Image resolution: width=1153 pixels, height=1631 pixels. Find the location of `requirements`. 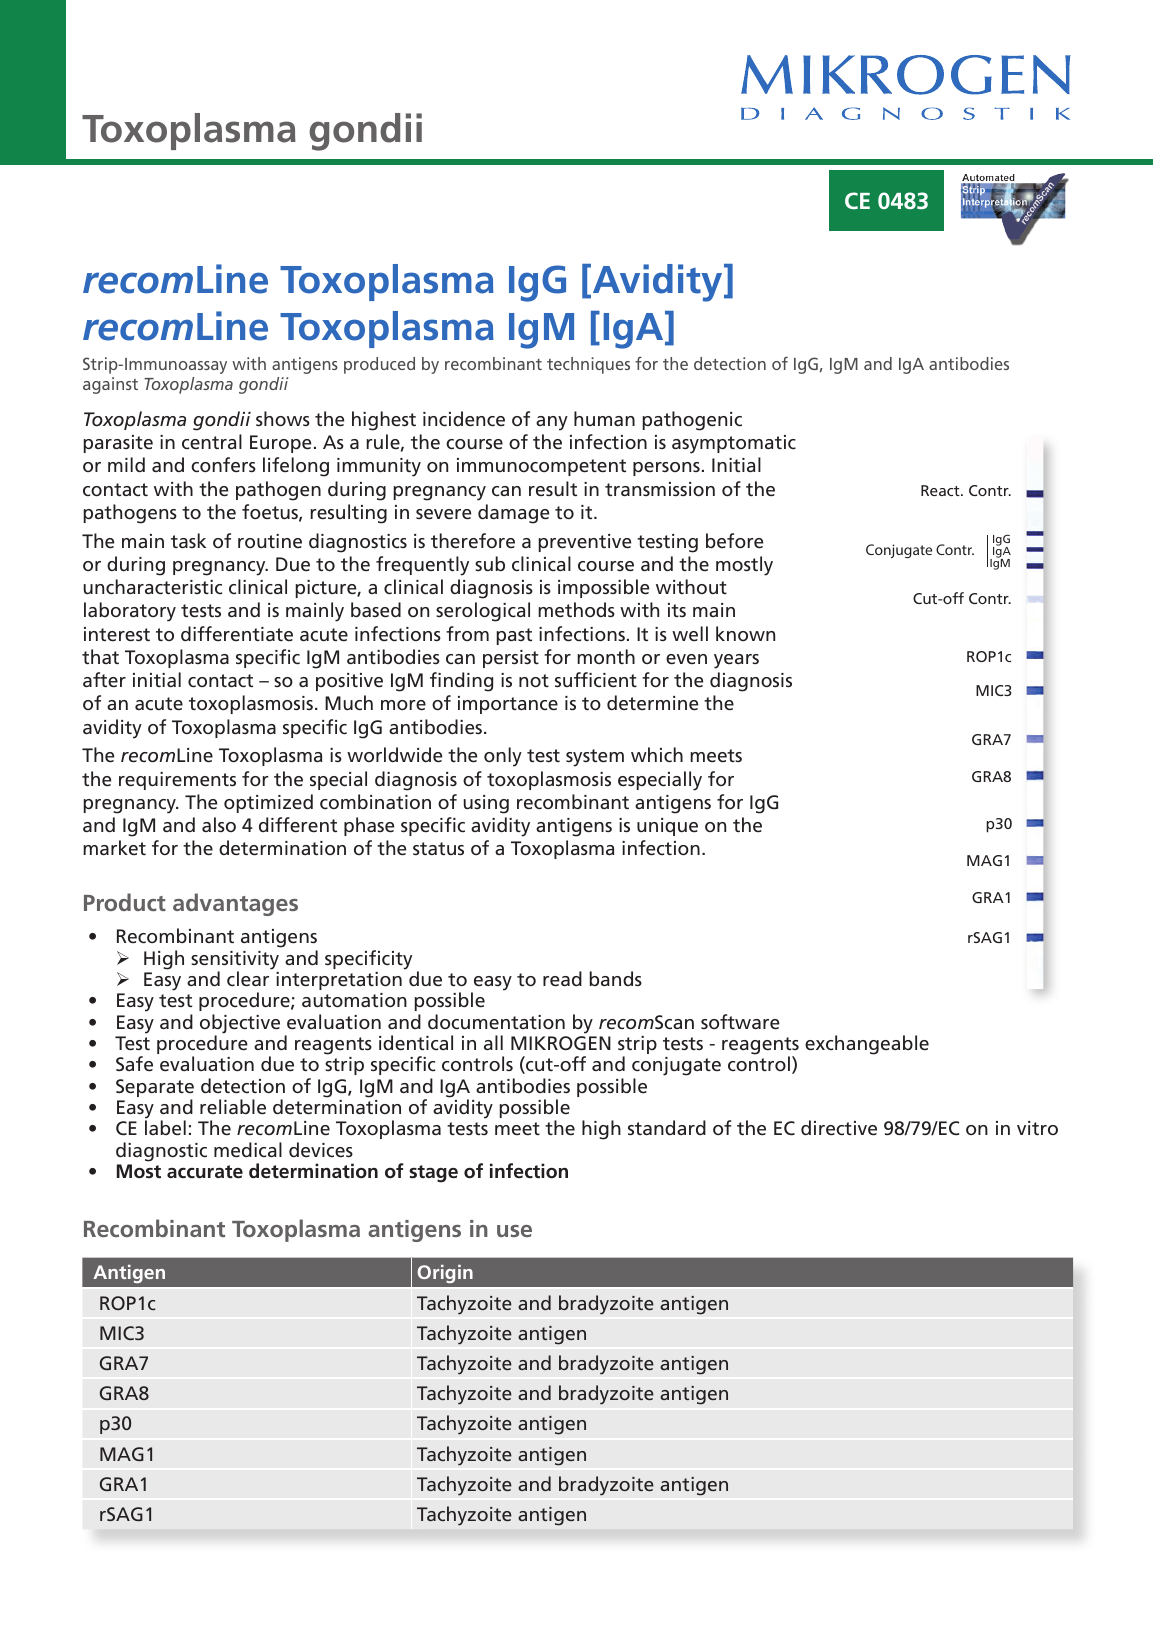

requirements is located at coordinates (177, 781).
